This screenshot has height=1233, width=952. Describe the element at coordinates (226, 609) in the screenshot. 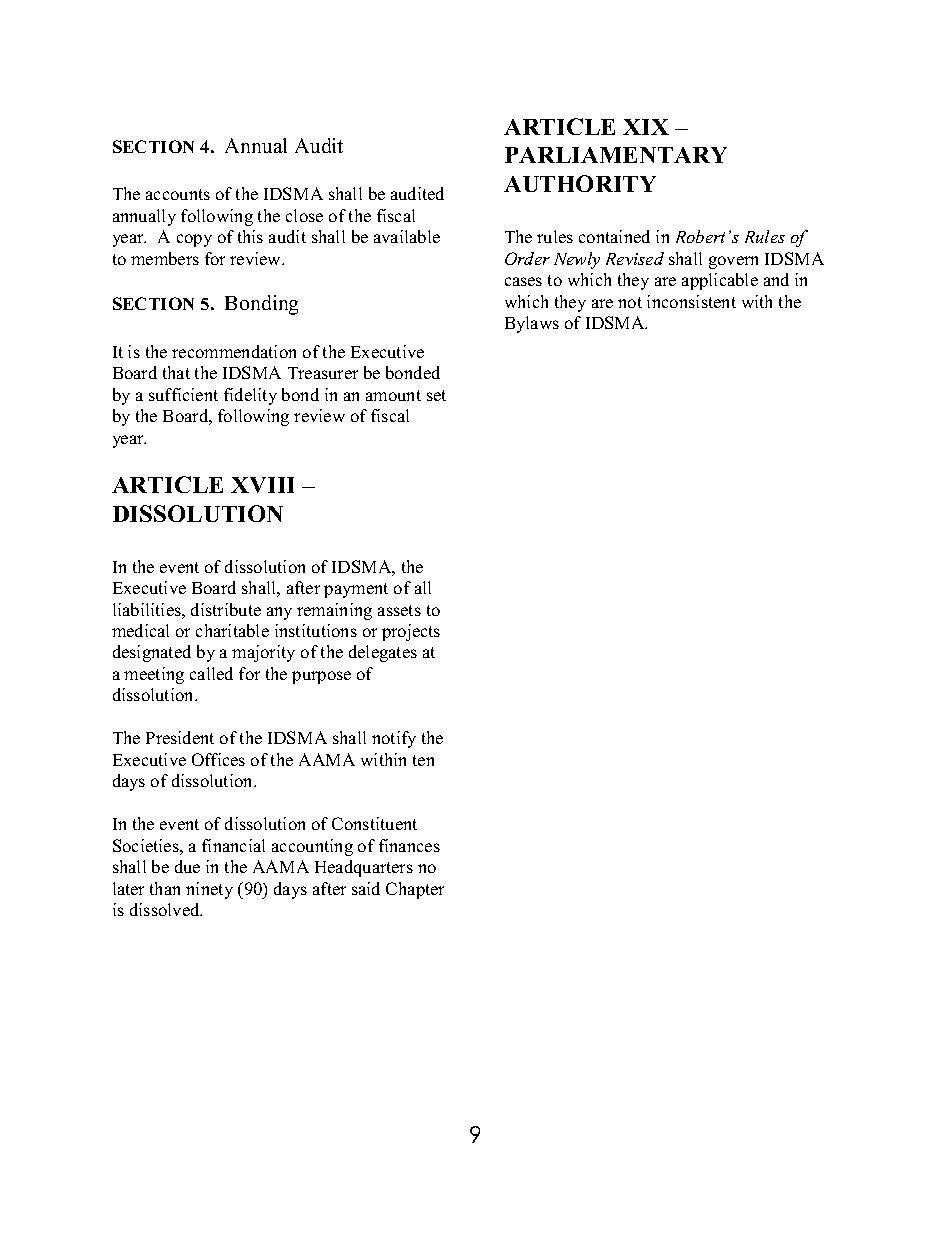

I see `distribute` at that location.
